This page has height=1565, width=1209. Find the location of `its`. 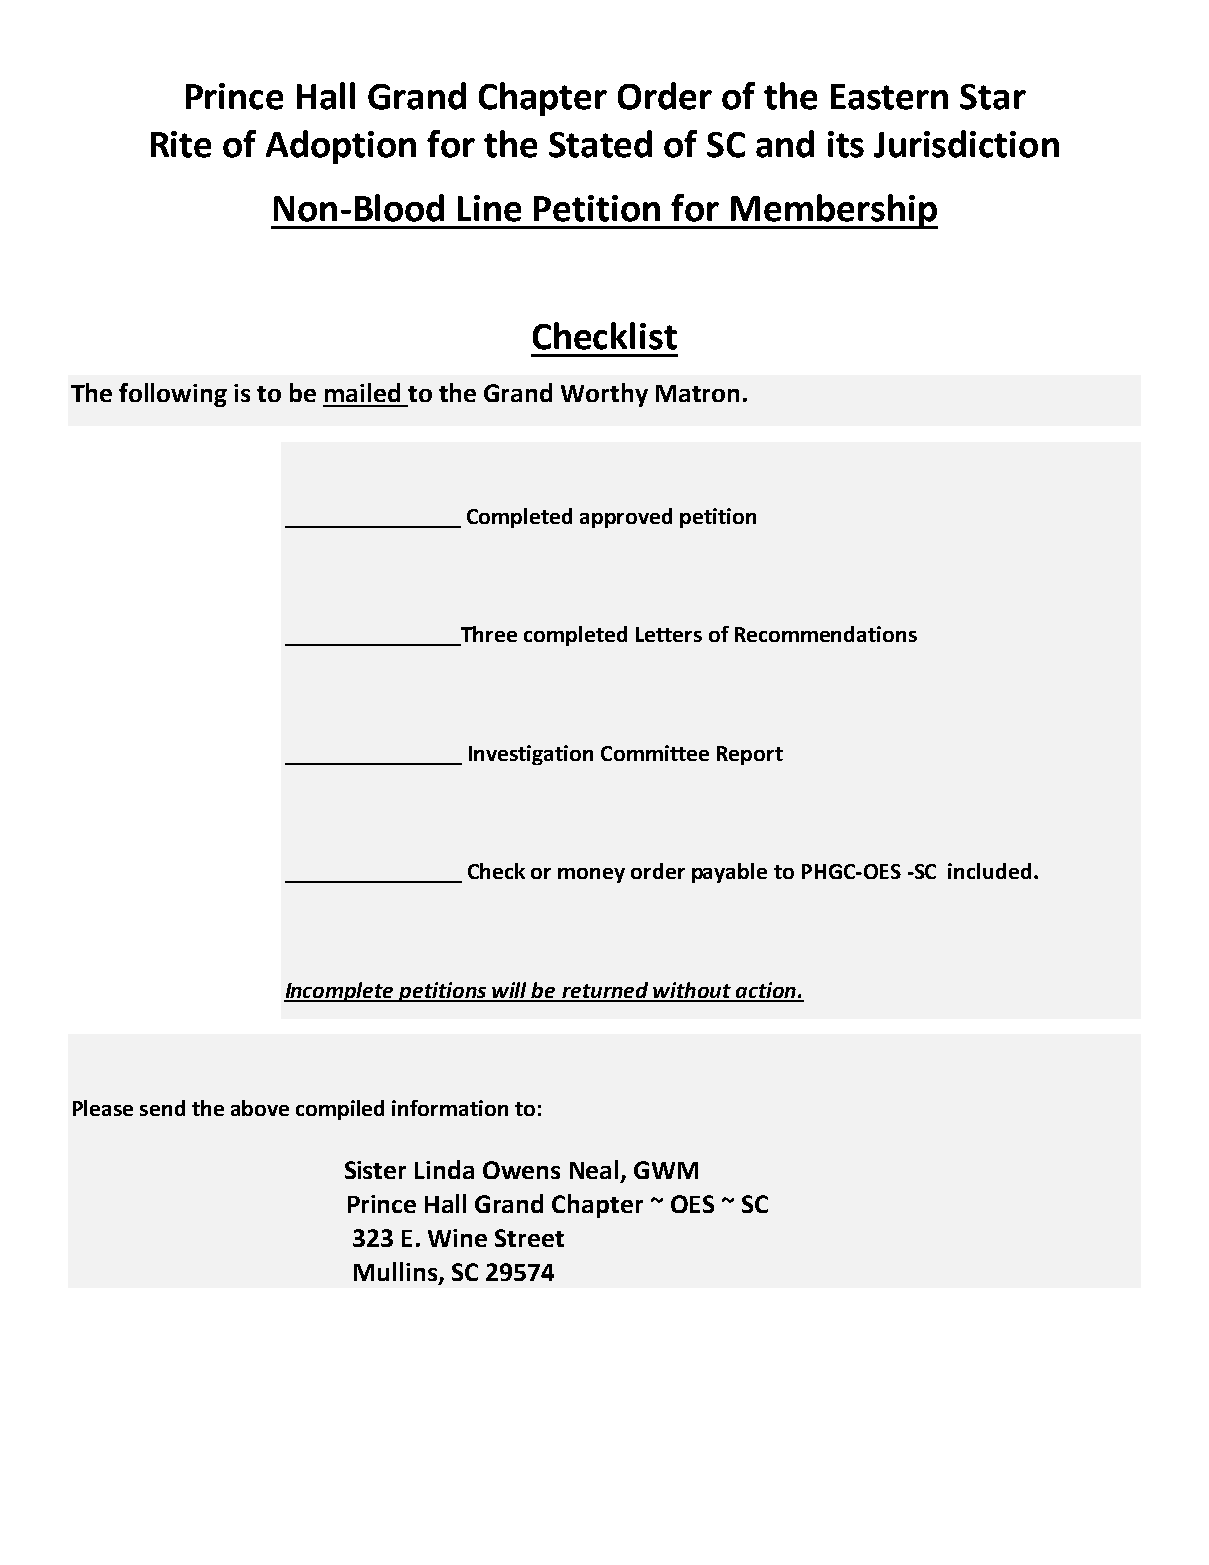

its is located at coordinates (846, 144).
